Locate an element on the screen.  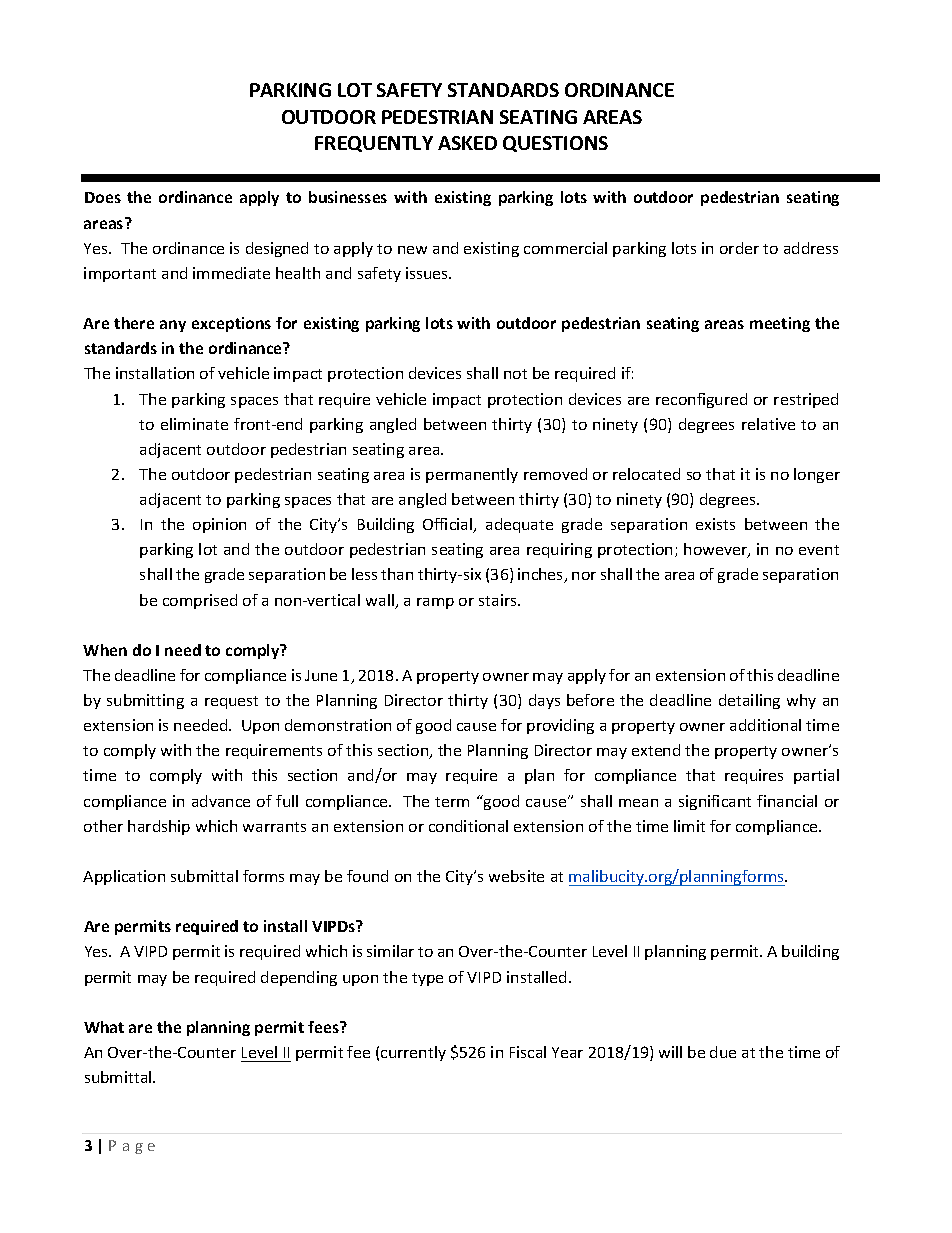
opinion is located at coordinates (219, 525).
